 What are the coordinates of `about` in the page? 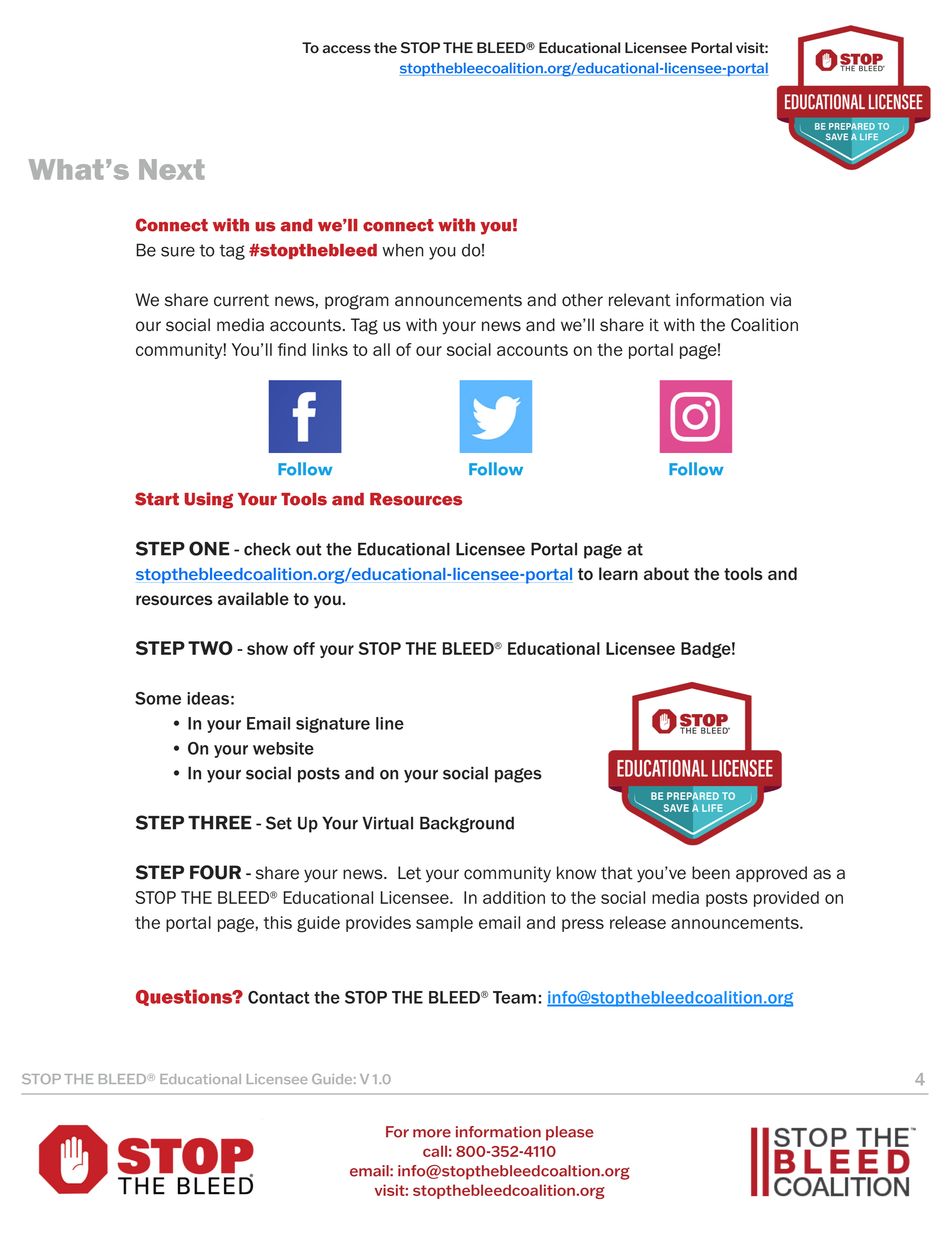 It's located at (666, 573).
